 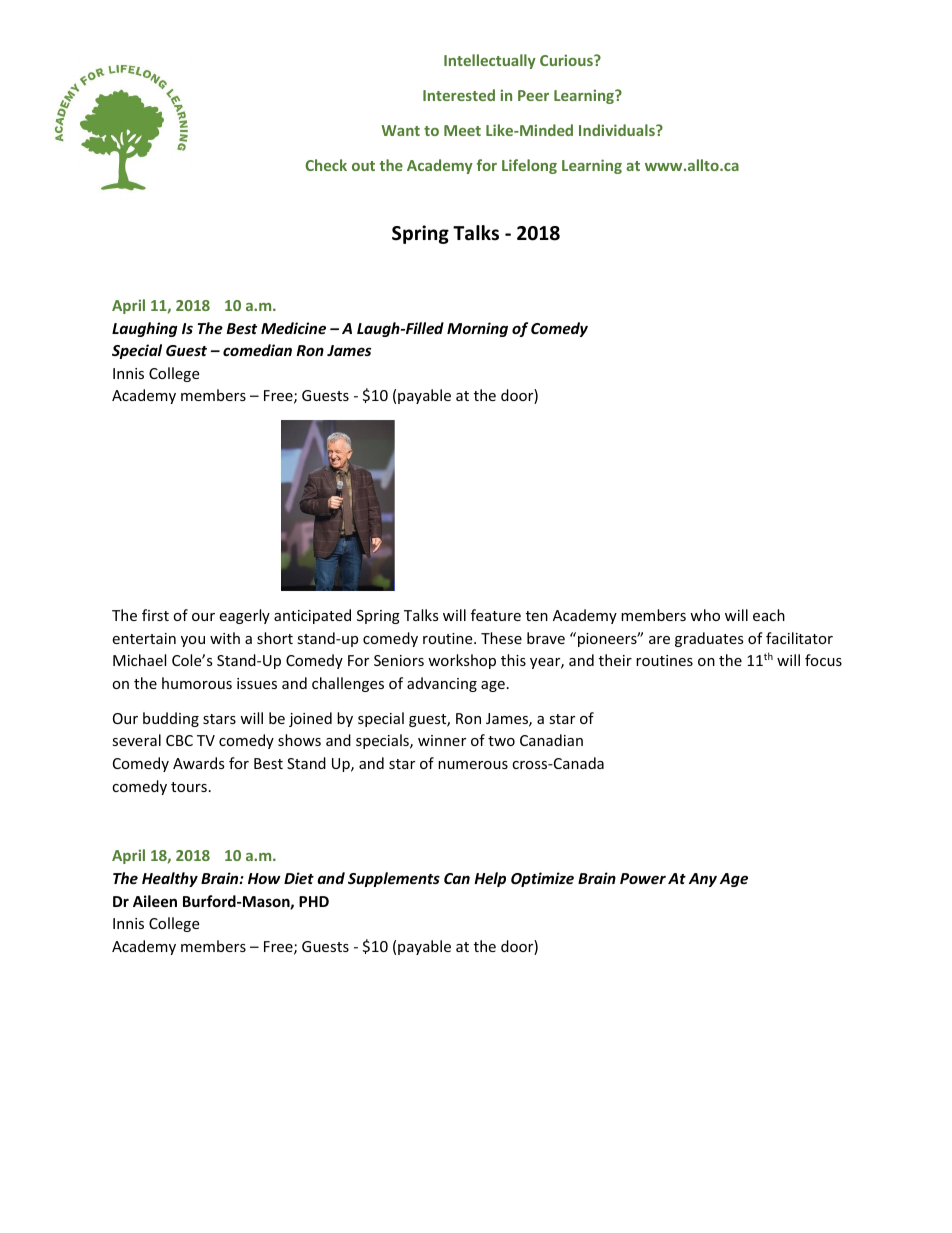 What do you see at coordinates (257, 350) in the screenshot?
I see `comedian` at bounding box center [257, 350].
